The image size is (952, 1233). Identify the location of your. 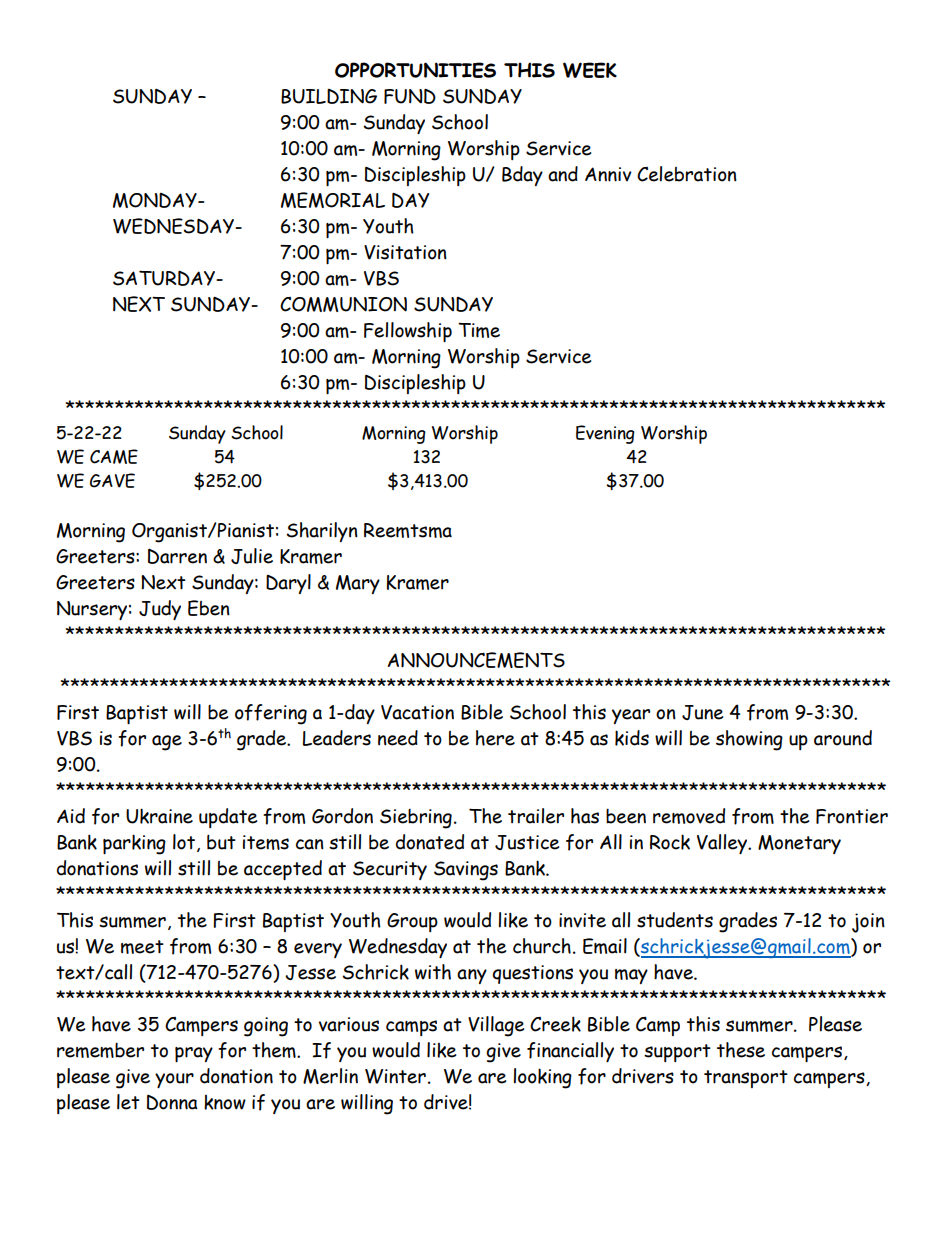
(174, 1080).
